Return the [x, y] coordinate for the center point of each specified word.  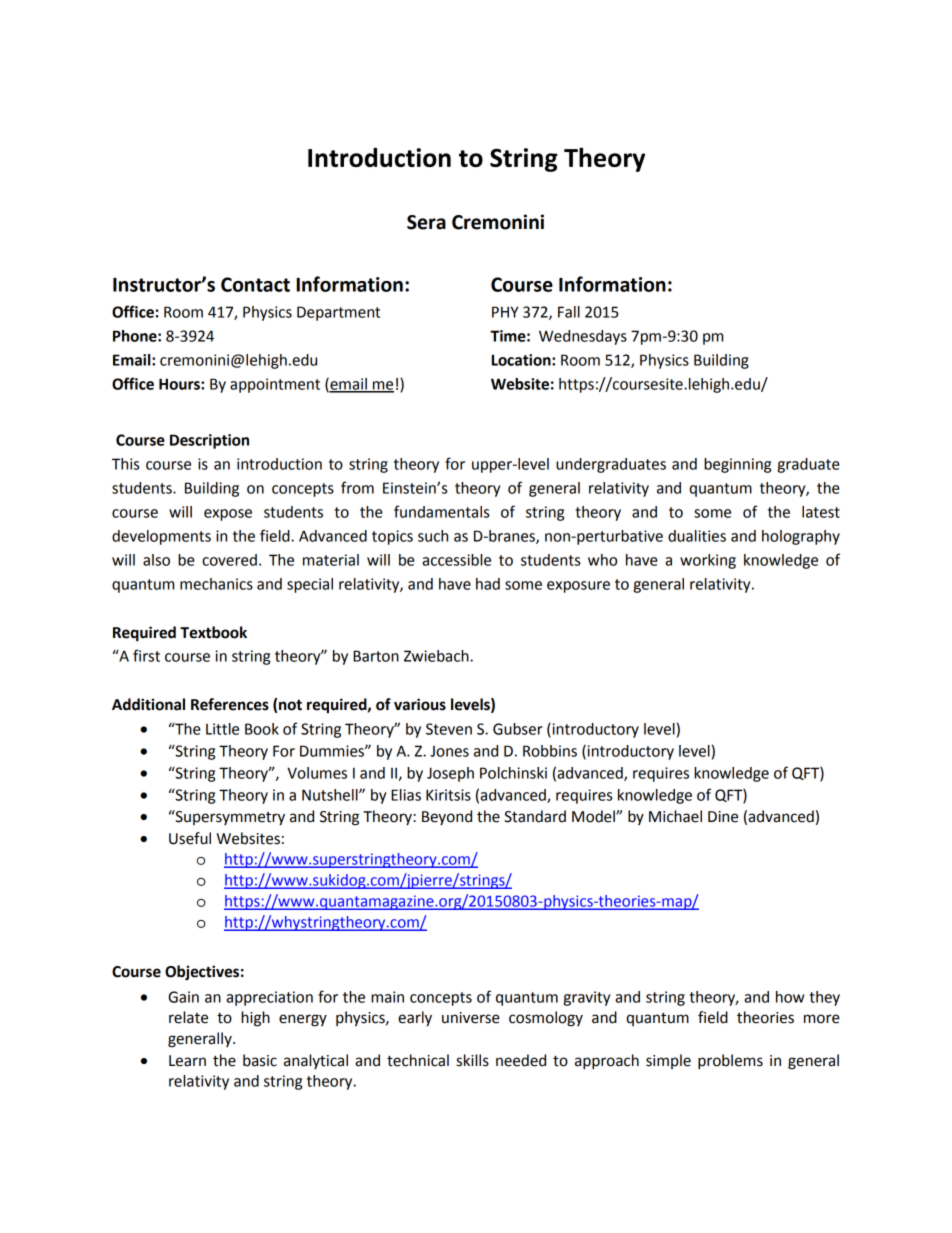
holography [801, 537]
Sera [426, 222]
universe [471, 1018]
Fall [569, 312]
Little [222, 729]
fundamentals [441, 511]
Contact [255, 284]
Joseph [450, 774]
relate [188, 1017]
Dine [723, 817]
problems [730, 1062]
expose [228, 515]
